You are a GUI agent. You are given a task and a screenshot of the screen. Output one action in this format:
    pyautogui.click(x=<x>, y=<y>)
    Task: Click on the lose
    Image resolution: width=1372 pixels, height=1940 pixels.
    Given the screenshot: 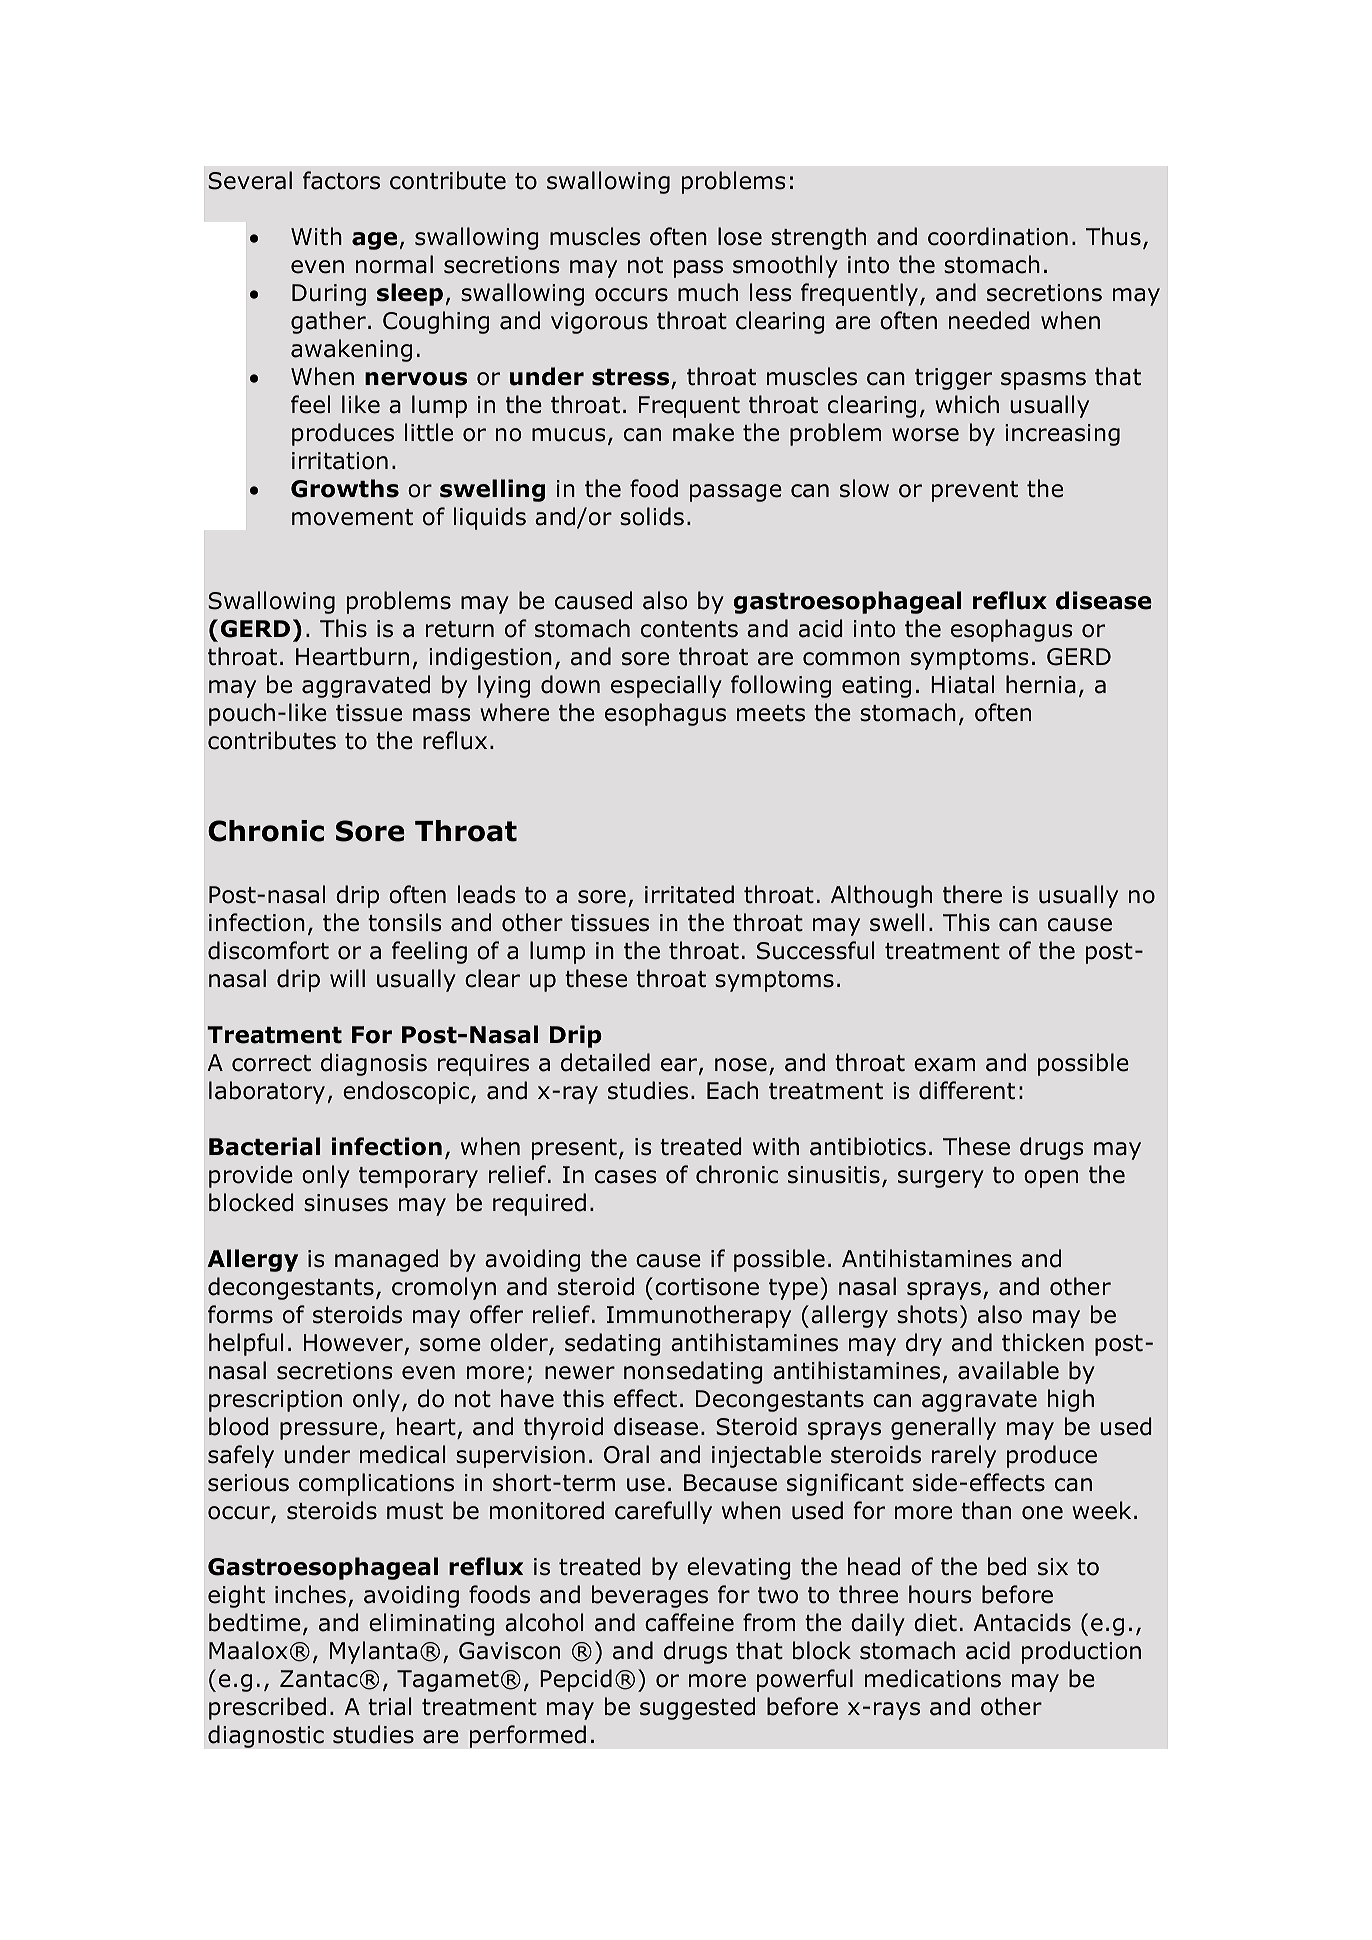 What is the action you would take?
    pyautogui.click(x=740, y=236)
